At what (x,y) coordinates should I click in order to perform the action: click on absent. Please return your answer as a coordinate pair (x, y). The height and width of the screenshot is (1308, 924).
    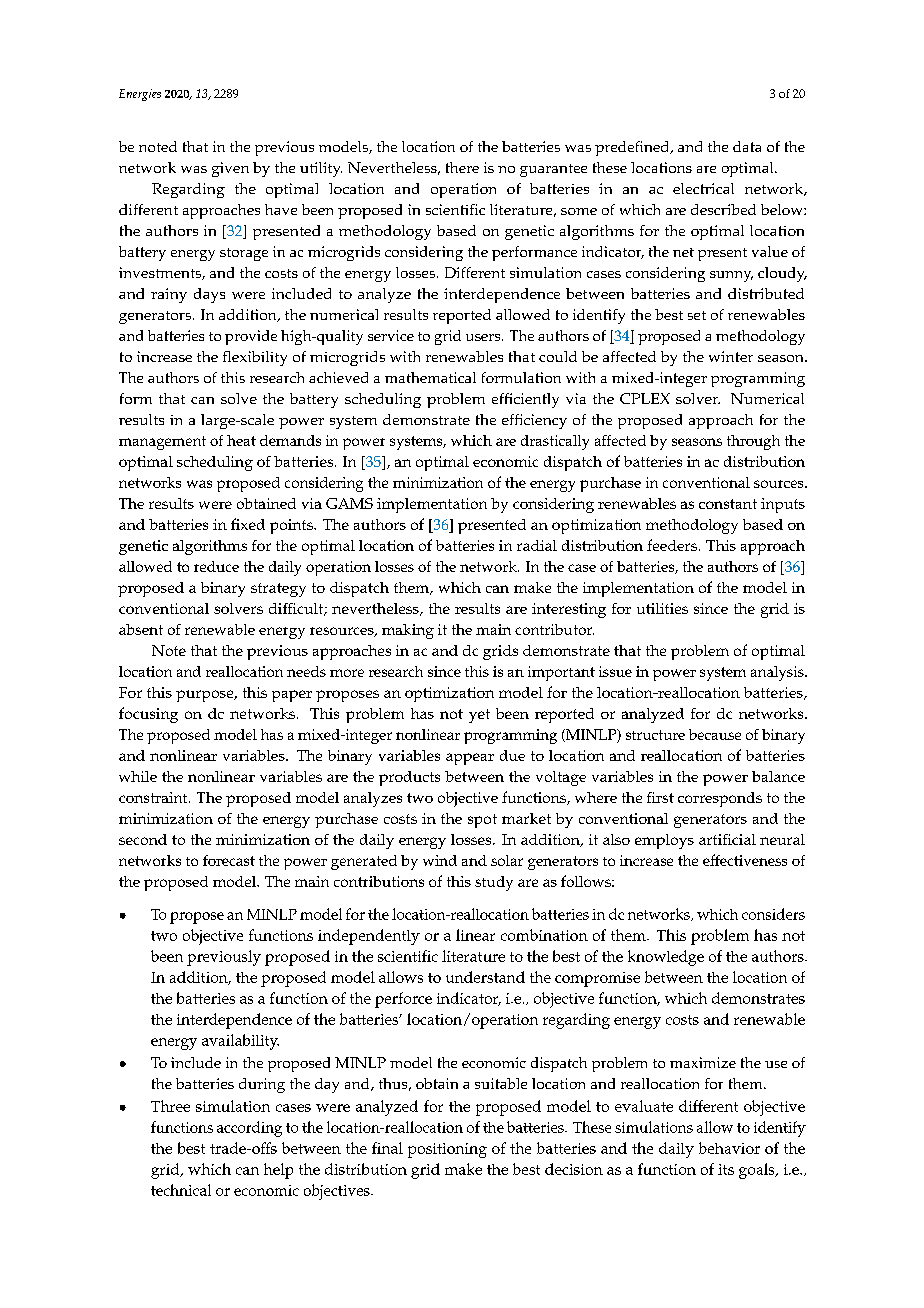
    Looking at the image, I should click on (141, 629).
